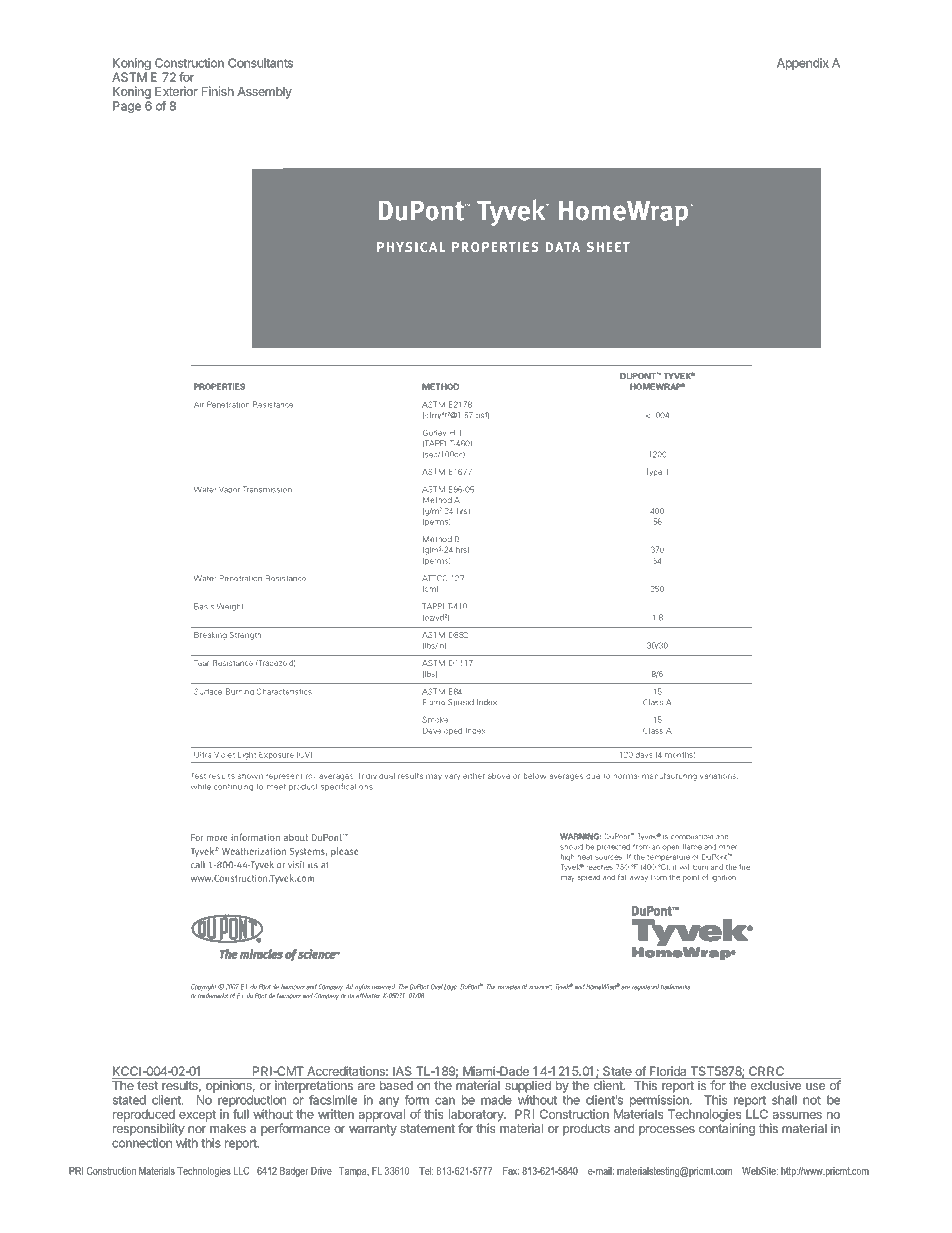 Image resolution: width=952 pixels, height=1233 pixels. I want to click on IAS, so click(402, 1072).
